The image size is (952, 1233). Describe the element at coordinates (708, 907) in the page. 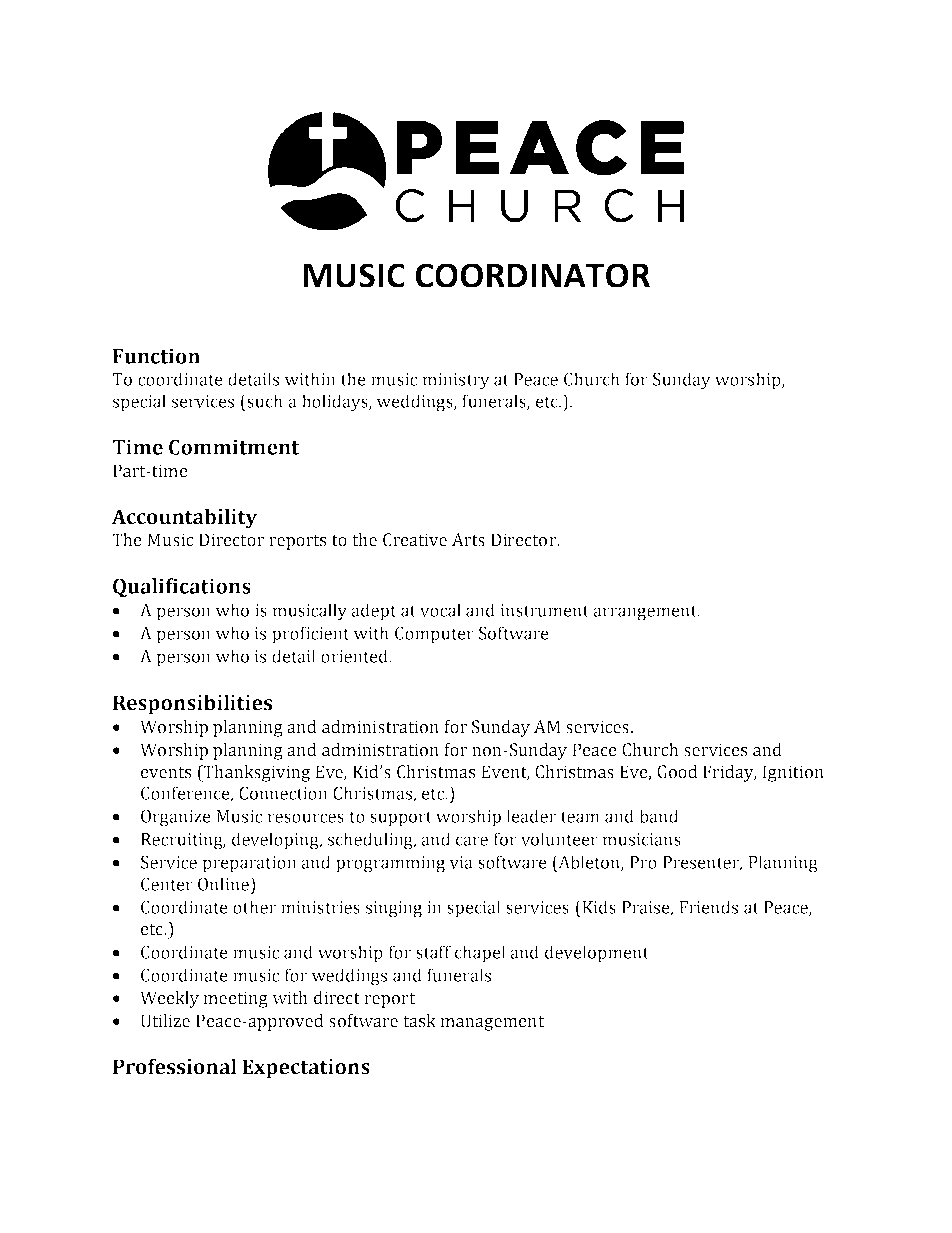

I see `Friends` at that location.
